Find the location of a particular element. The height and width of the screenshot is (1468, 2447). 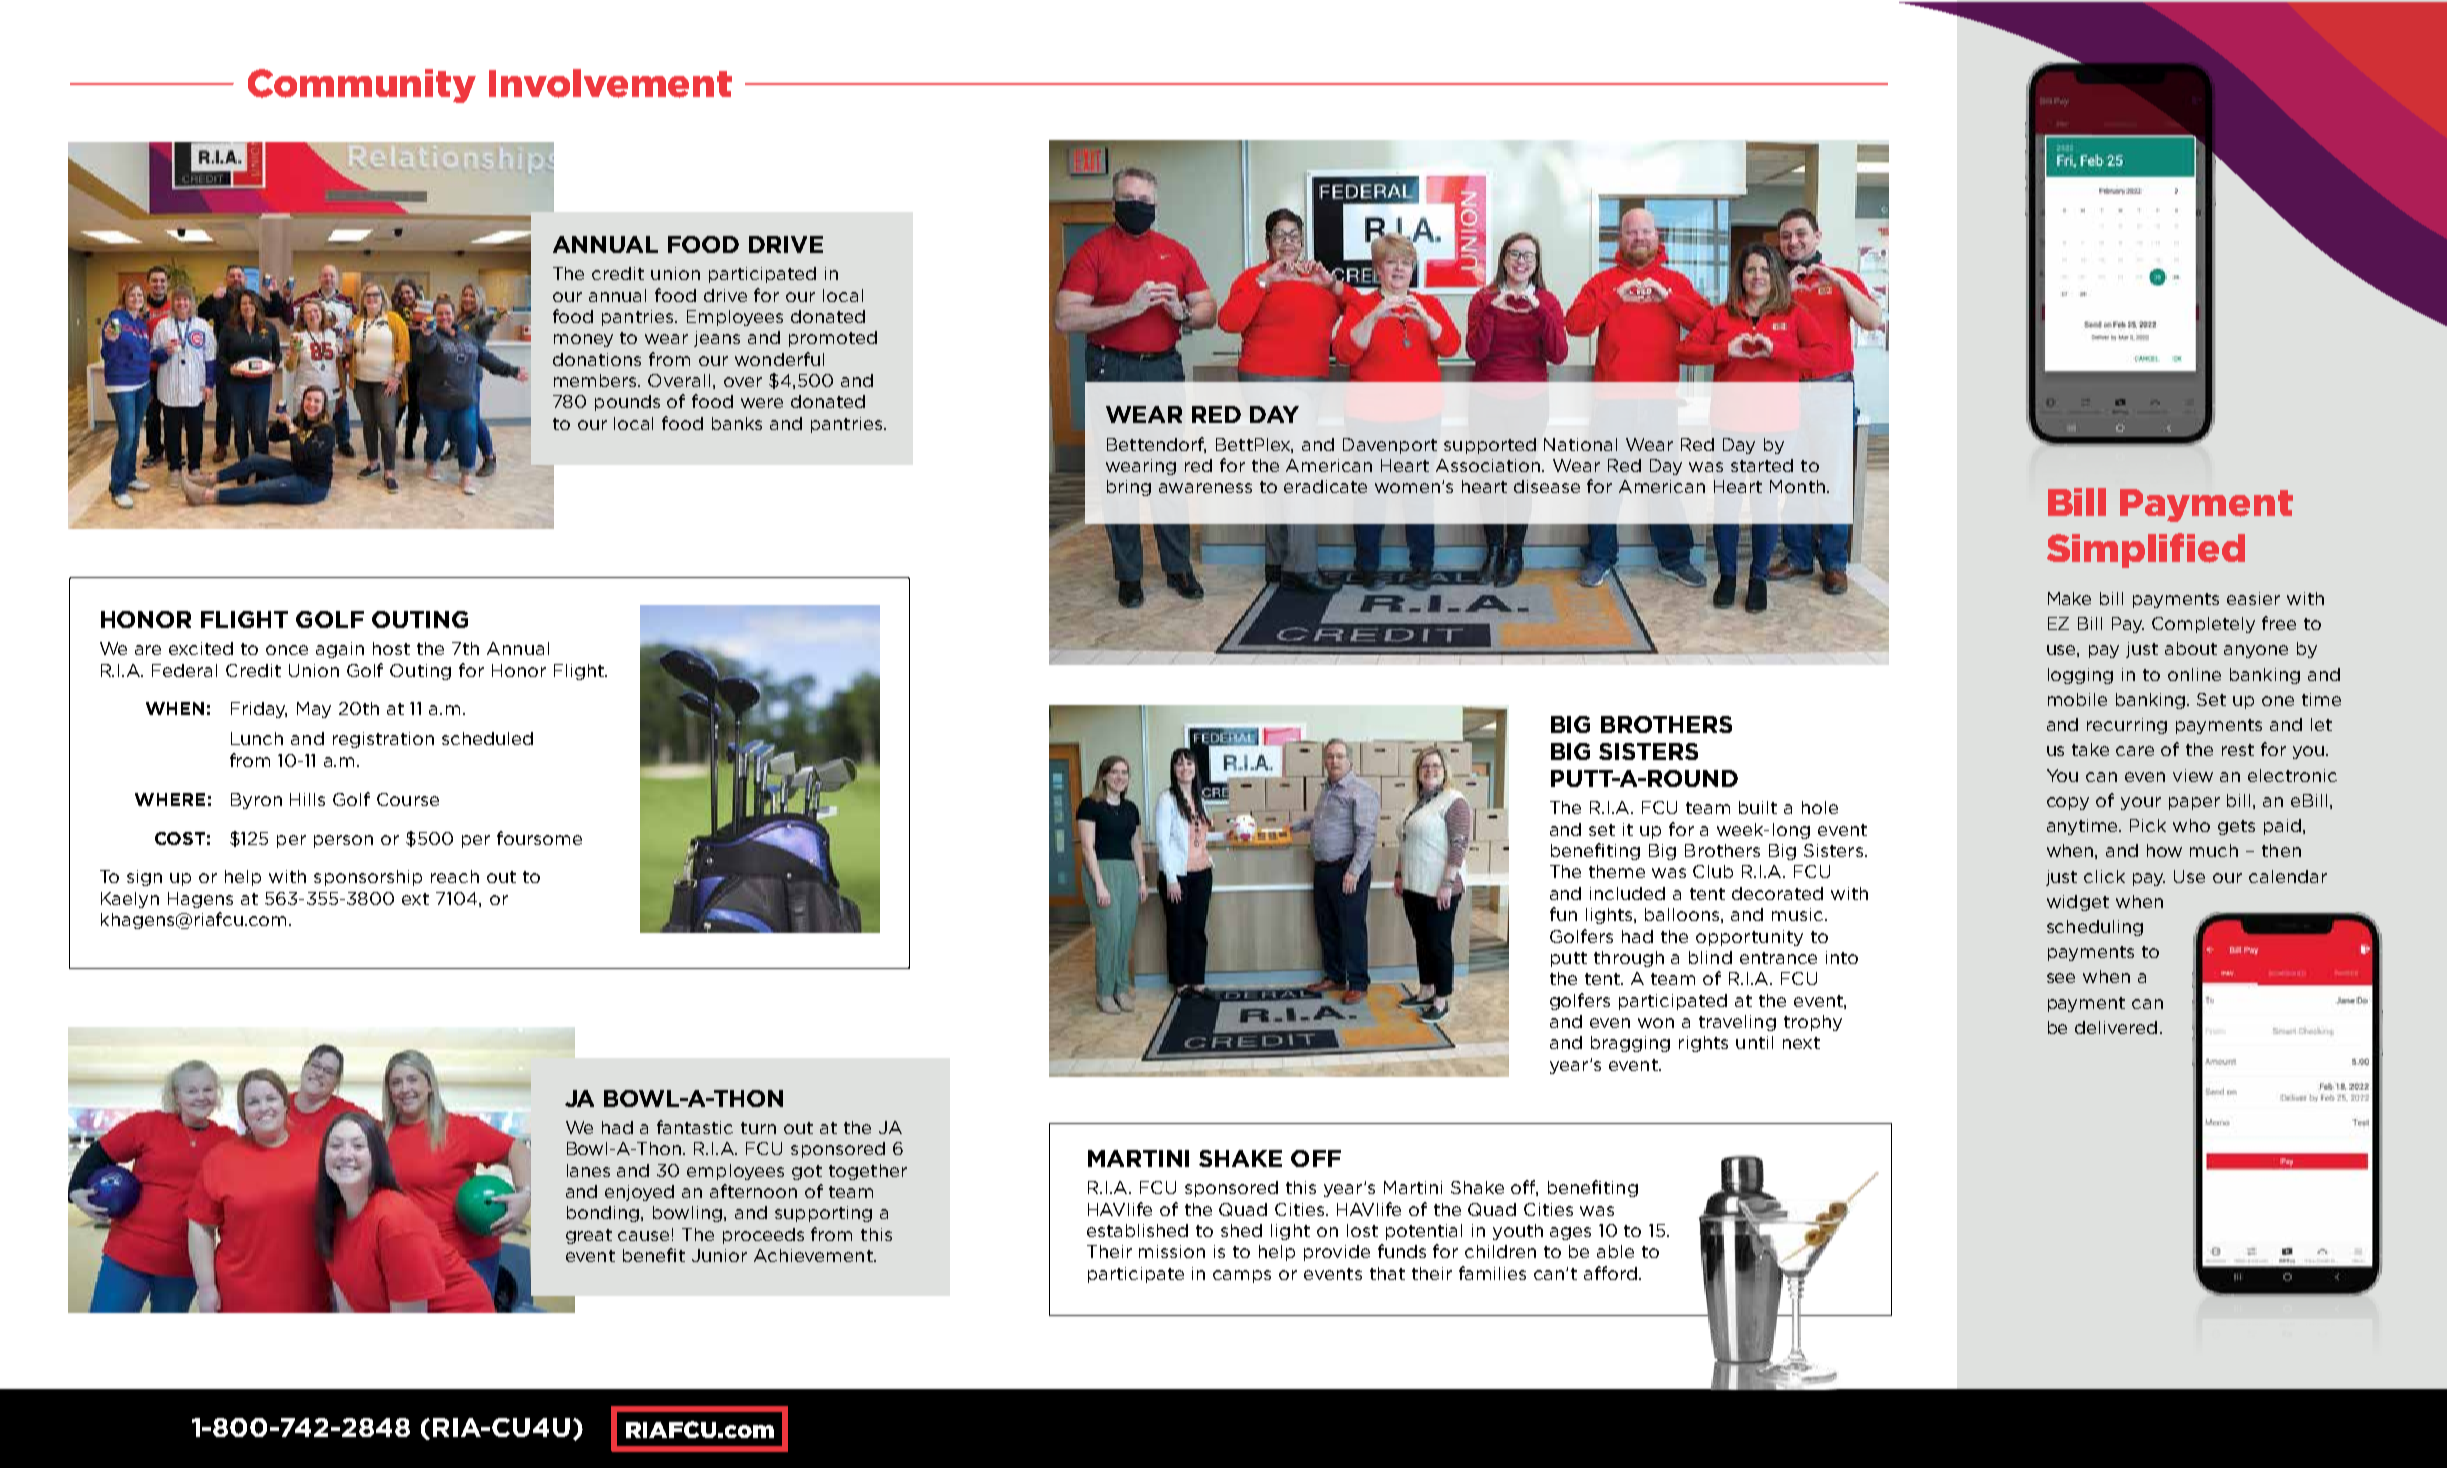

host is located at coordinates (391, 648).
